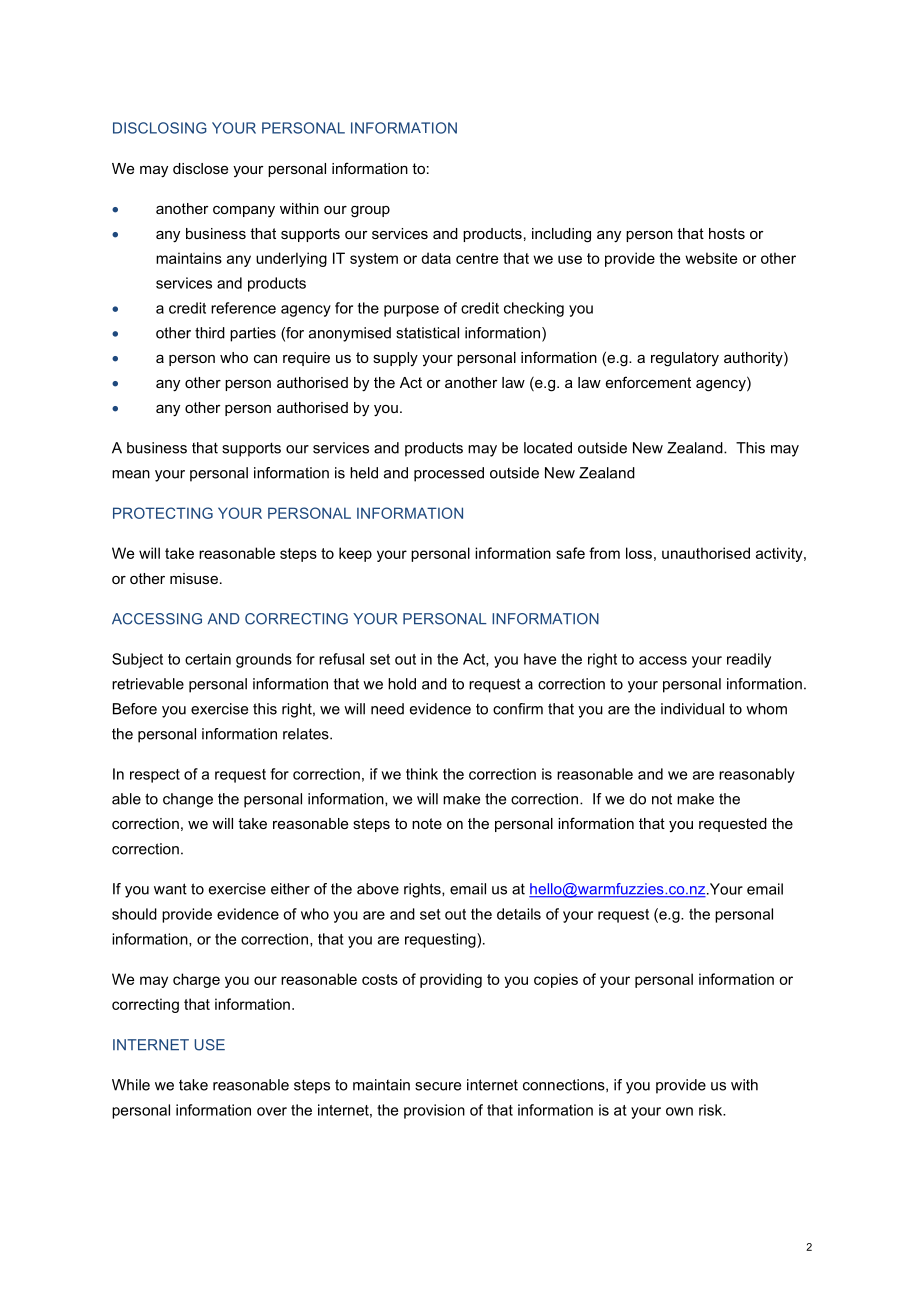 The height and width of the screenshot is (1308, 924). I want to click on hosts, so click(727, 233).
